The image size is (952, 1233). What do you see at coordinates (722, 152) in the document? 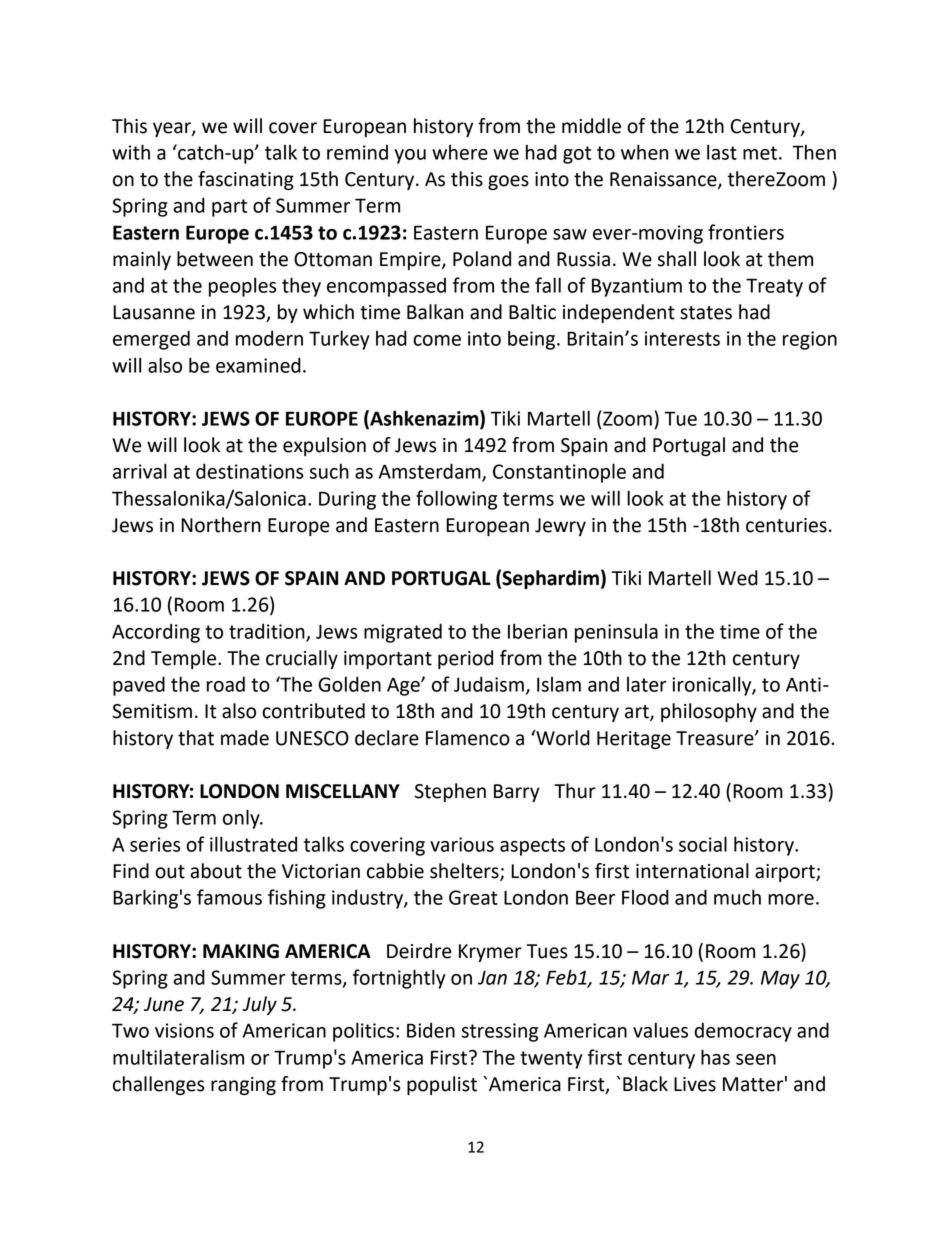
I see `last` at bounding box center [722, 152].
